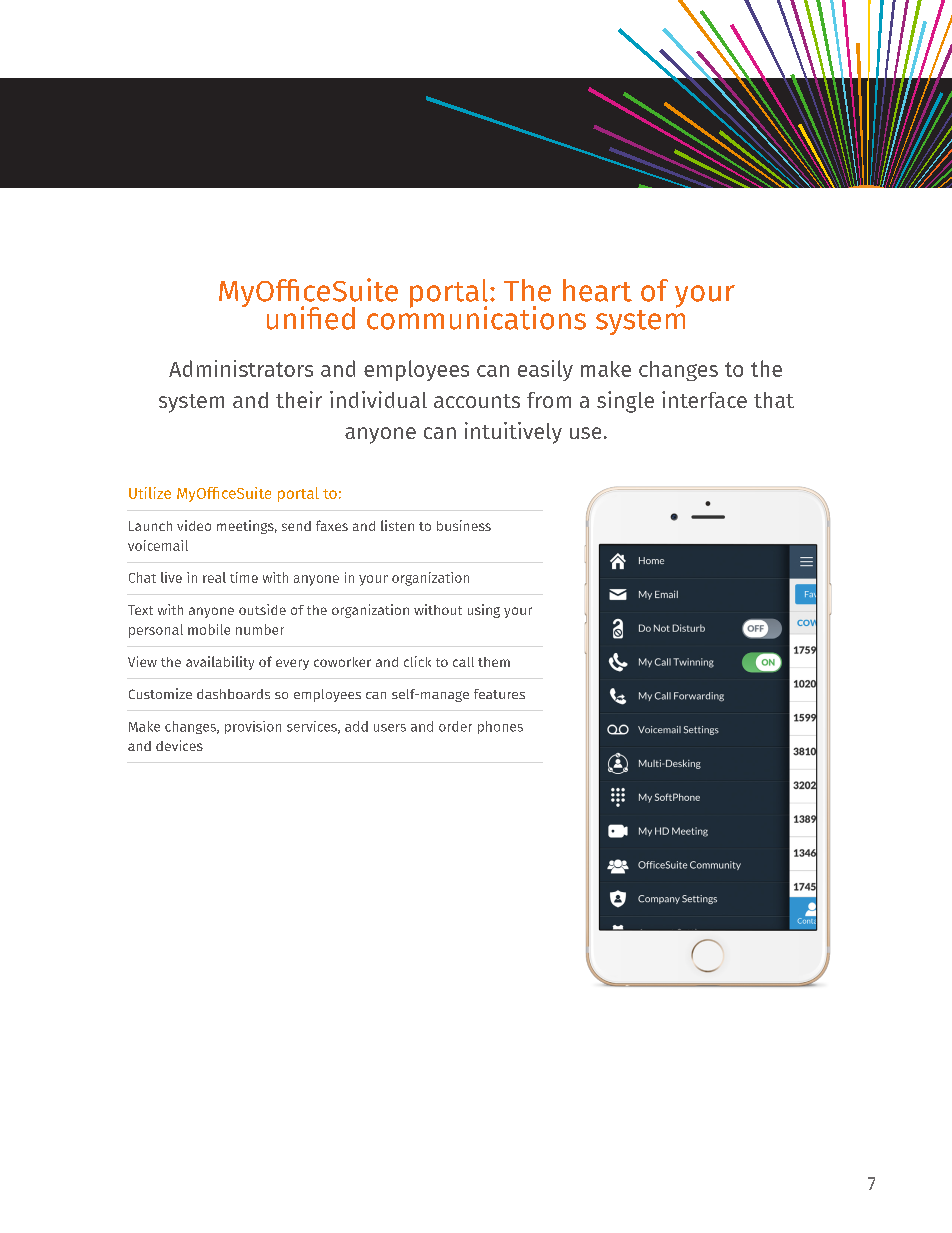  I want to click on provision, so click(253, 727).
